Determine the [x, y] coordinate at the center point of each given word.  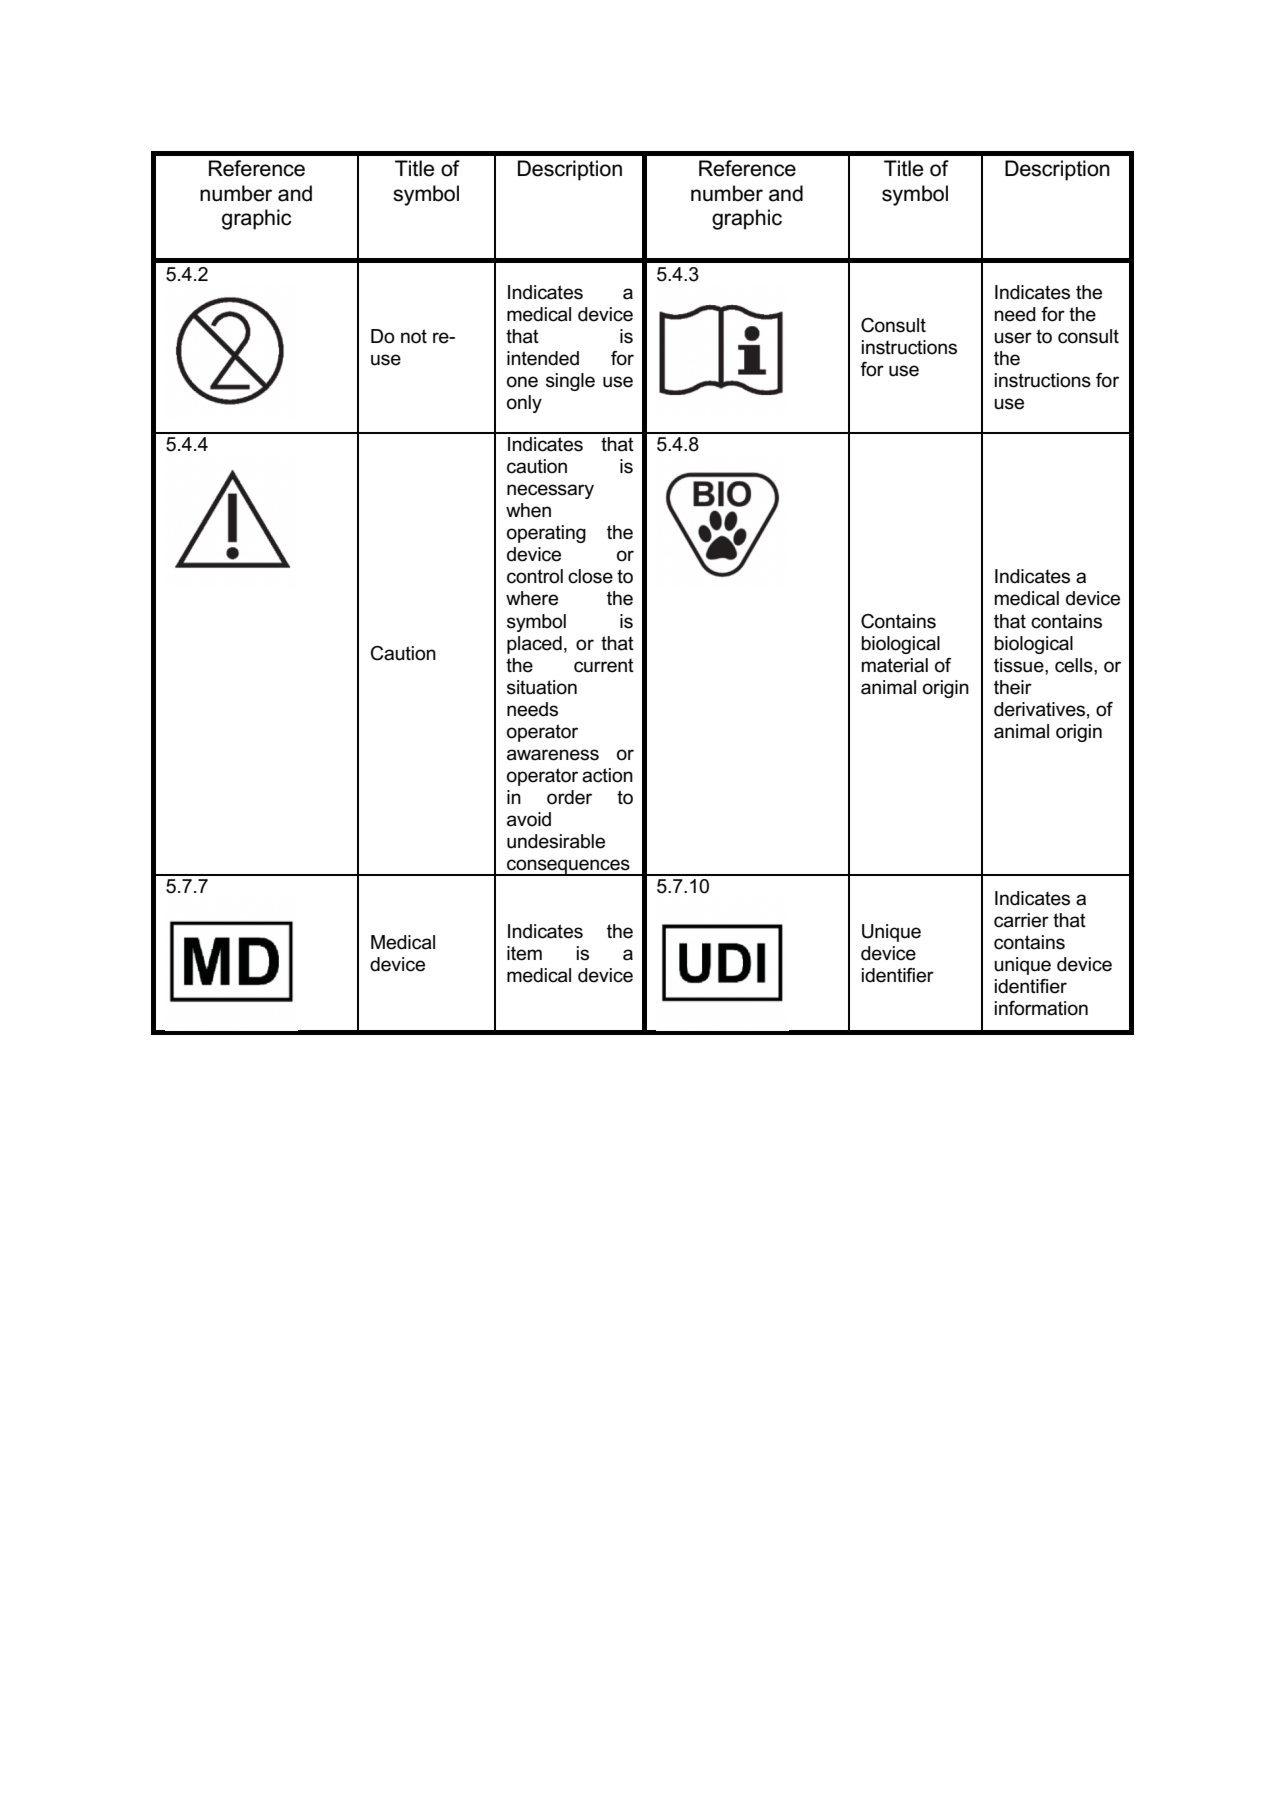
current [604, 666]
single [570, 382]
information [1041, 1008]
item [524, 953]
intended [543, 358]
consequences [568, 867]
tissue [1020, 665]
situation [542, 687]
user [1013, 338]
